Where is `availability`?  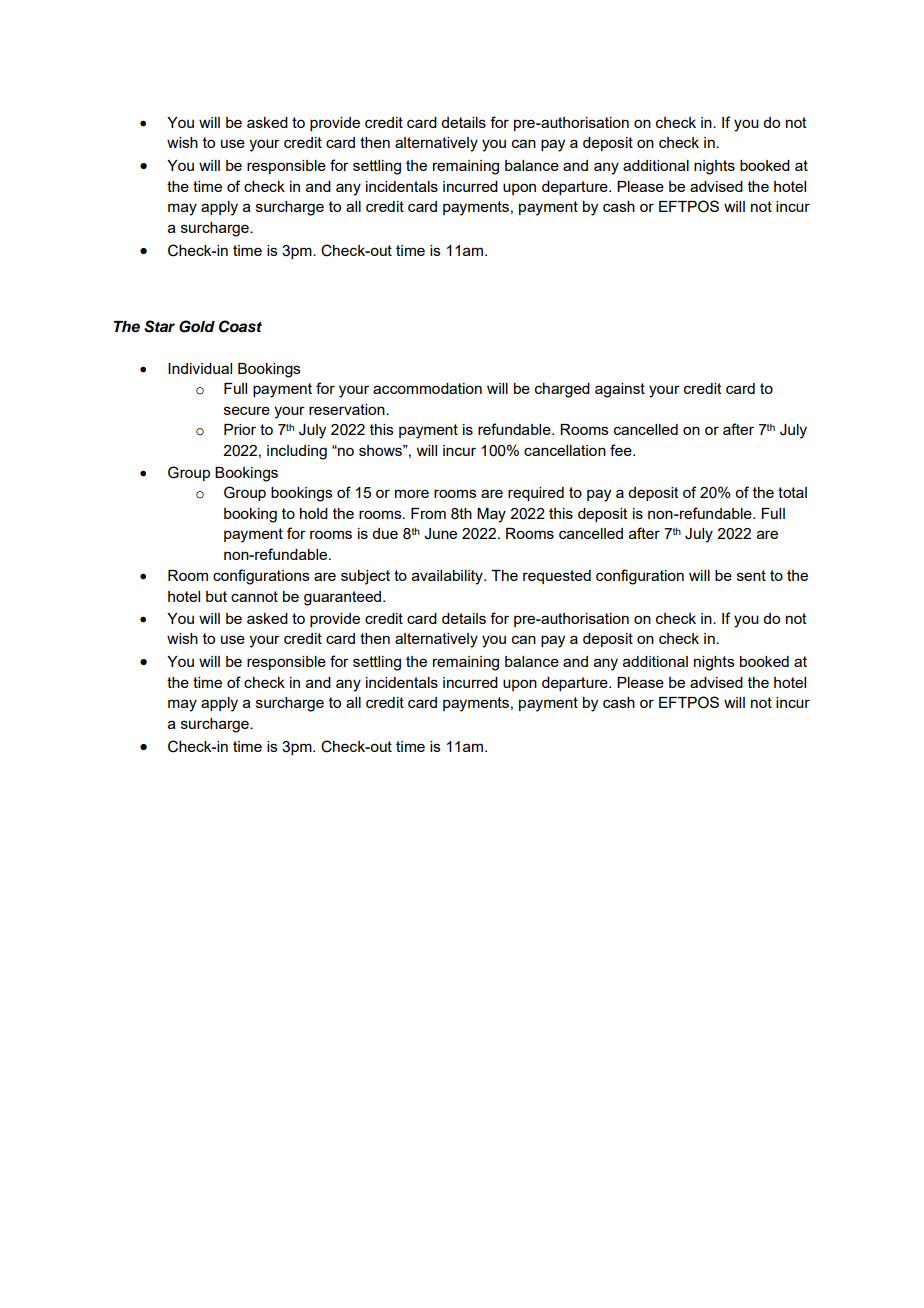 availability is located at coordinates (448, 577).
